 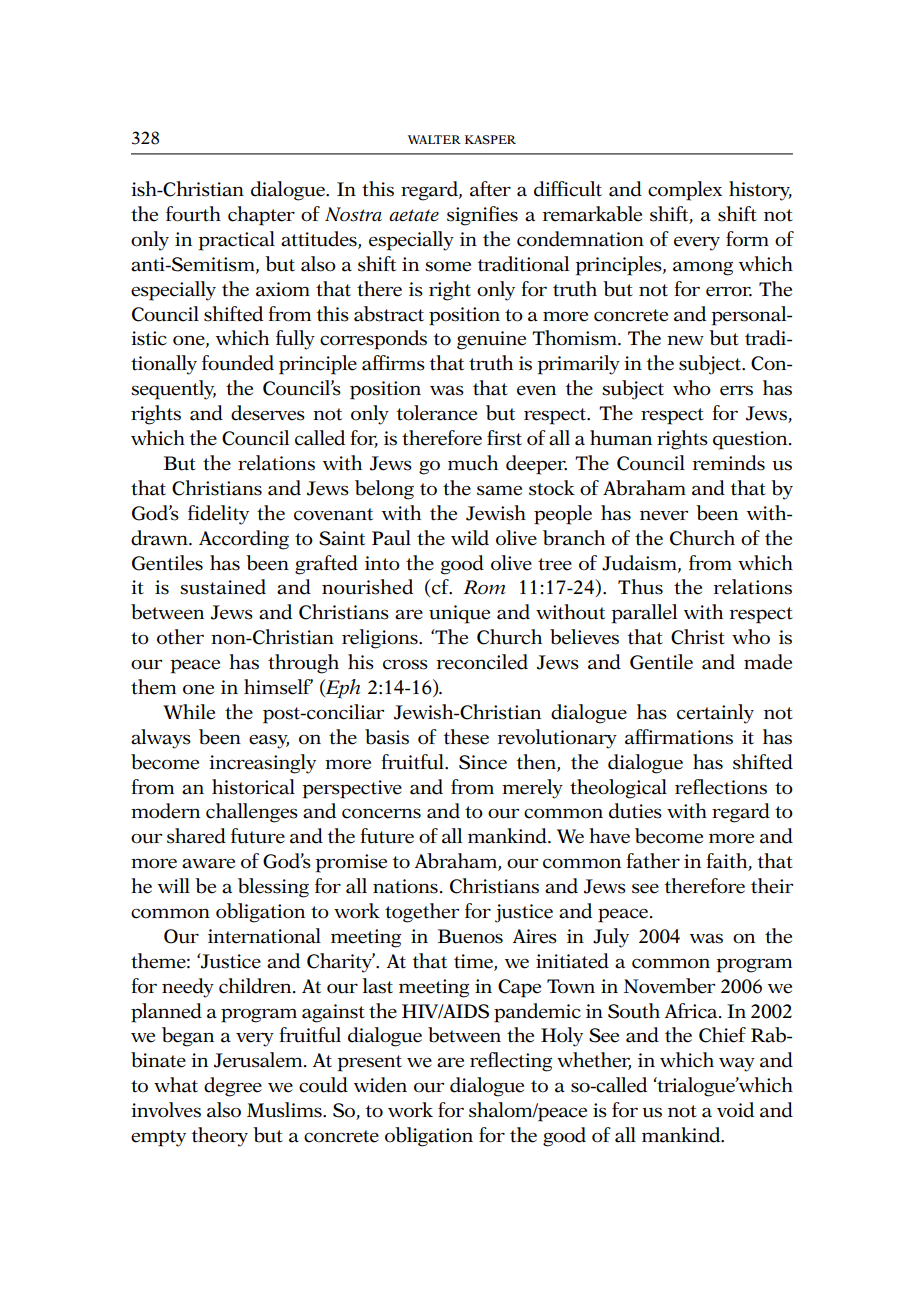 I want to click on chapter, so click(x=261, y=216).
